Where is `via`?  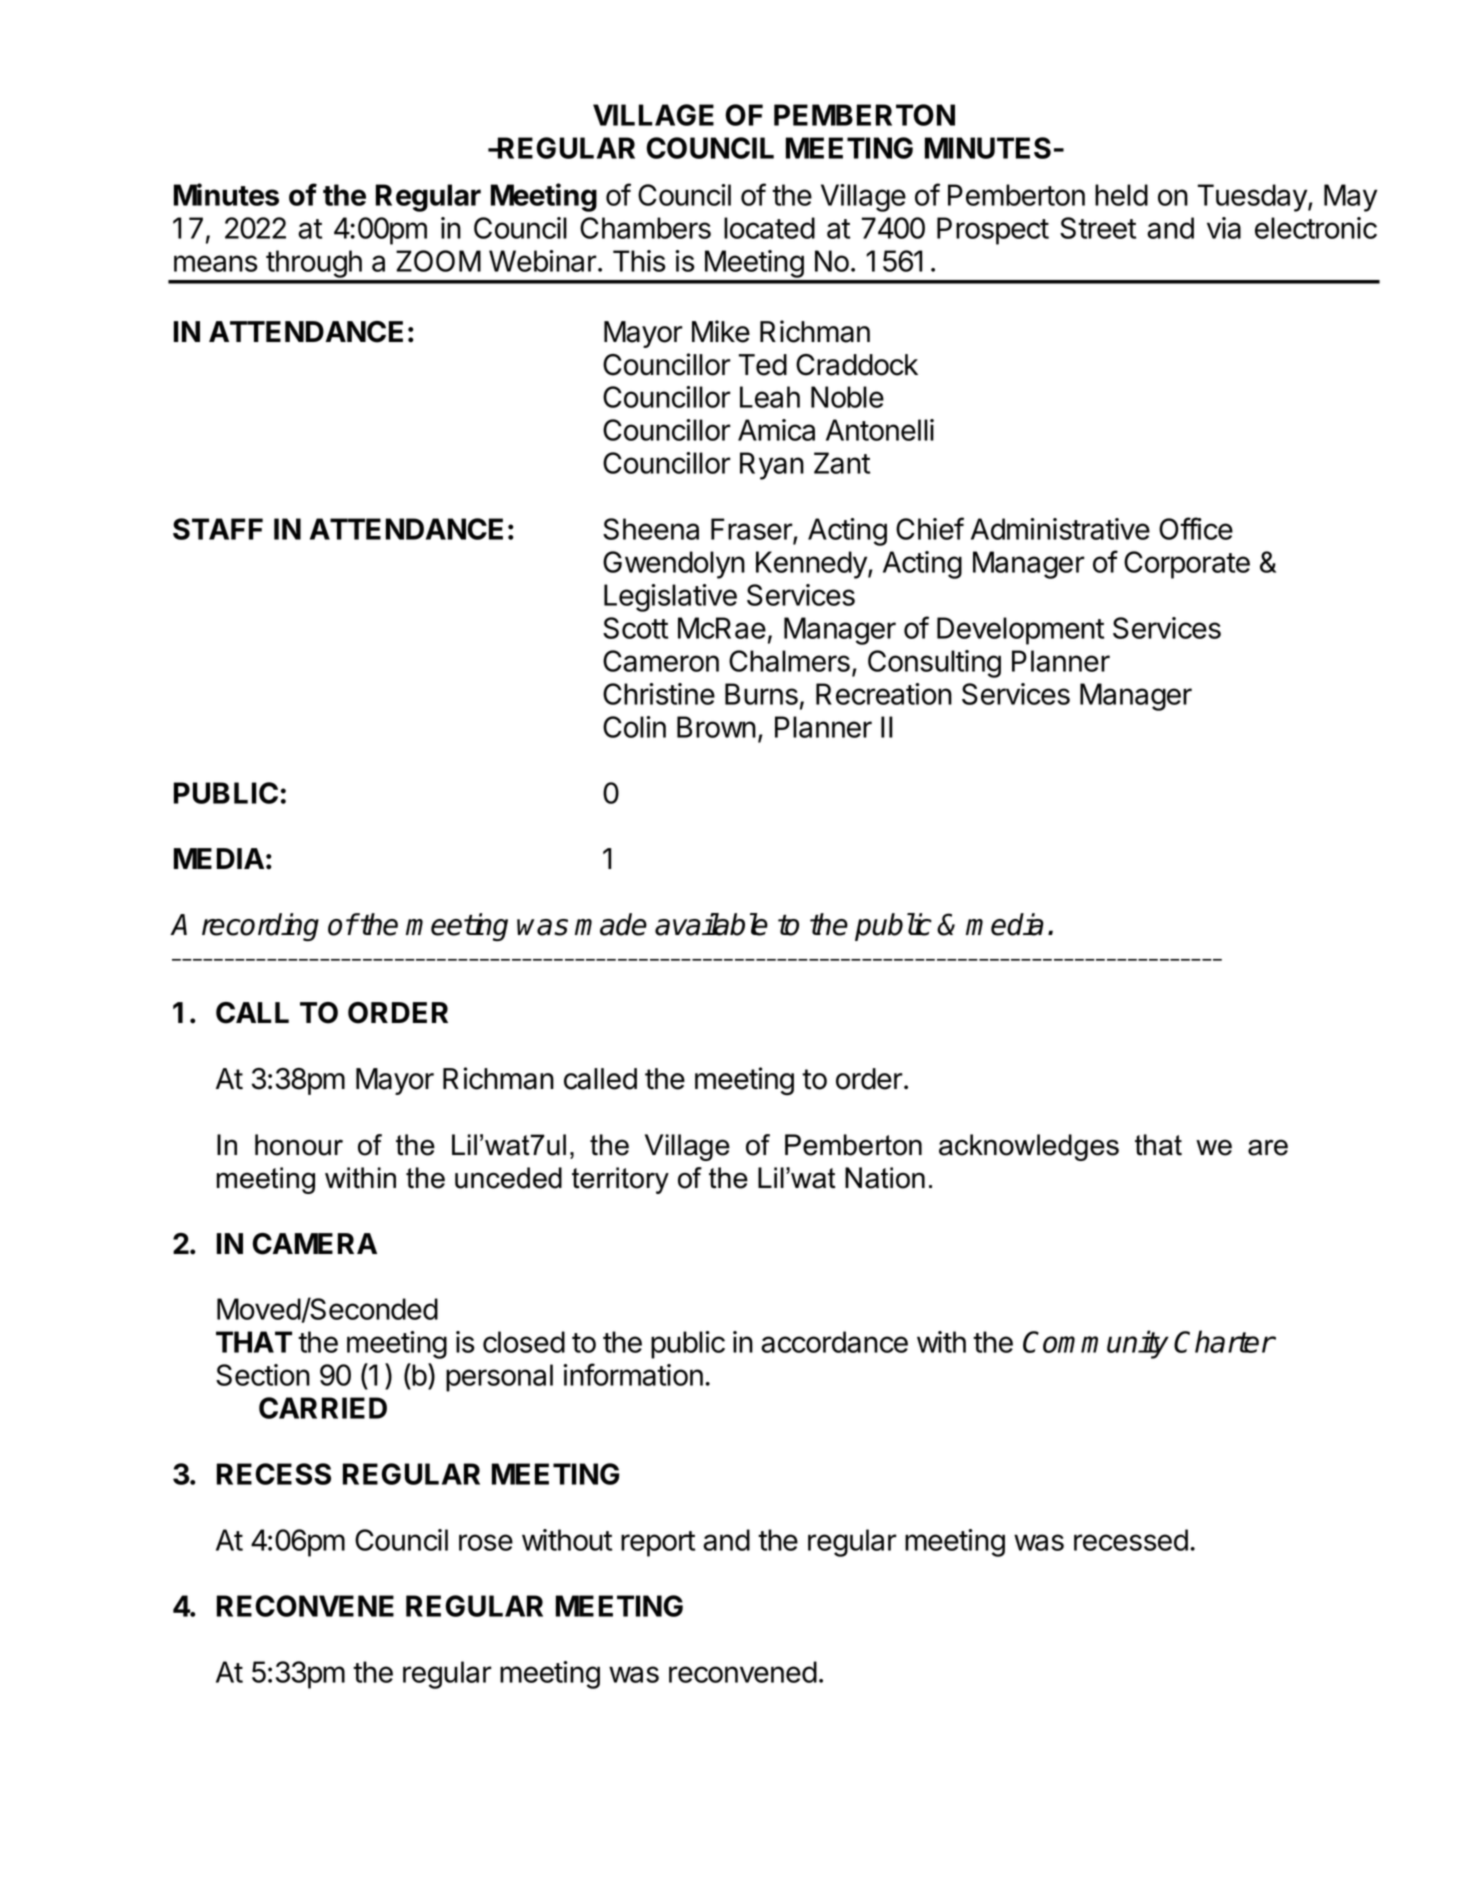
via is located at coordinates (1224, 228).
